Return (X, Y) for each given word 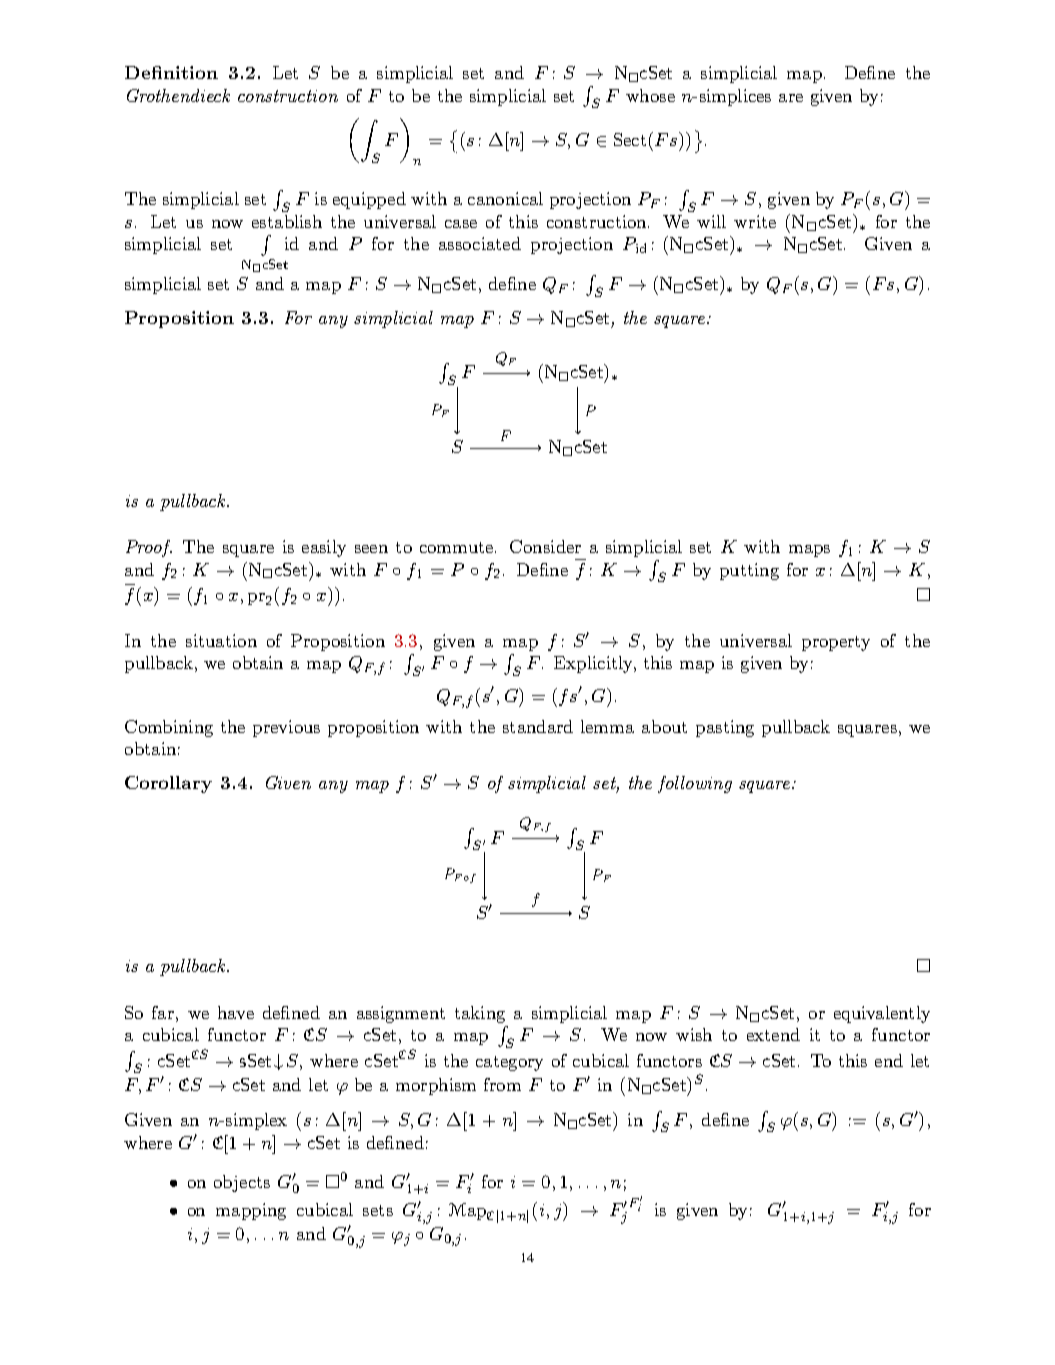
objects (242, 1183)
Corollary (168, 784)
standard (538, 726)
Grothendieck (178, 95)
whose (650, 95)
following (695, 784)
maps (809, 551)
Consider (545, 546)
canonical (505, 198)
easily (324, 548)
